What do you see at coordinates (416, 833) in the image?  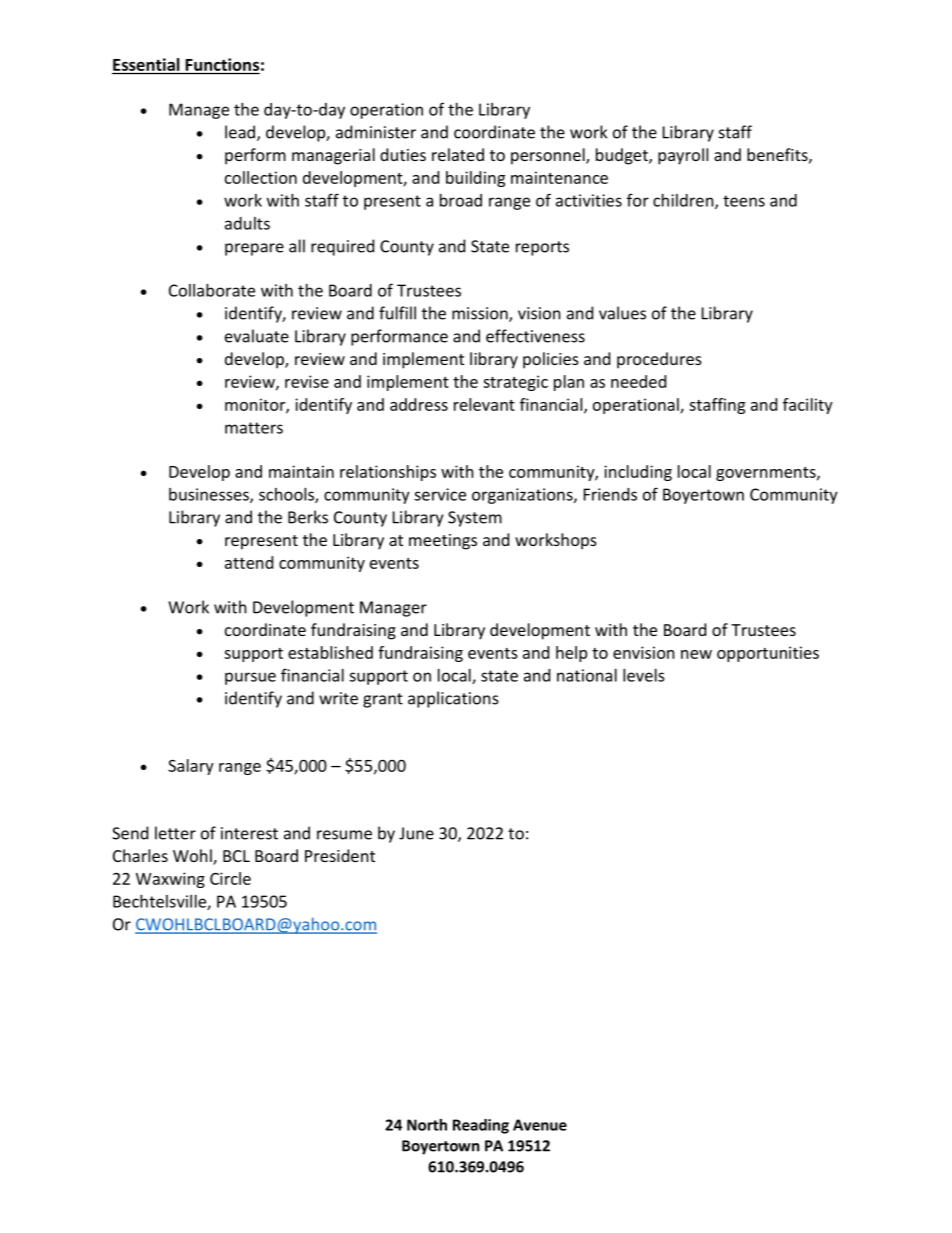 I see `June` at bounding box center [416, 833].
